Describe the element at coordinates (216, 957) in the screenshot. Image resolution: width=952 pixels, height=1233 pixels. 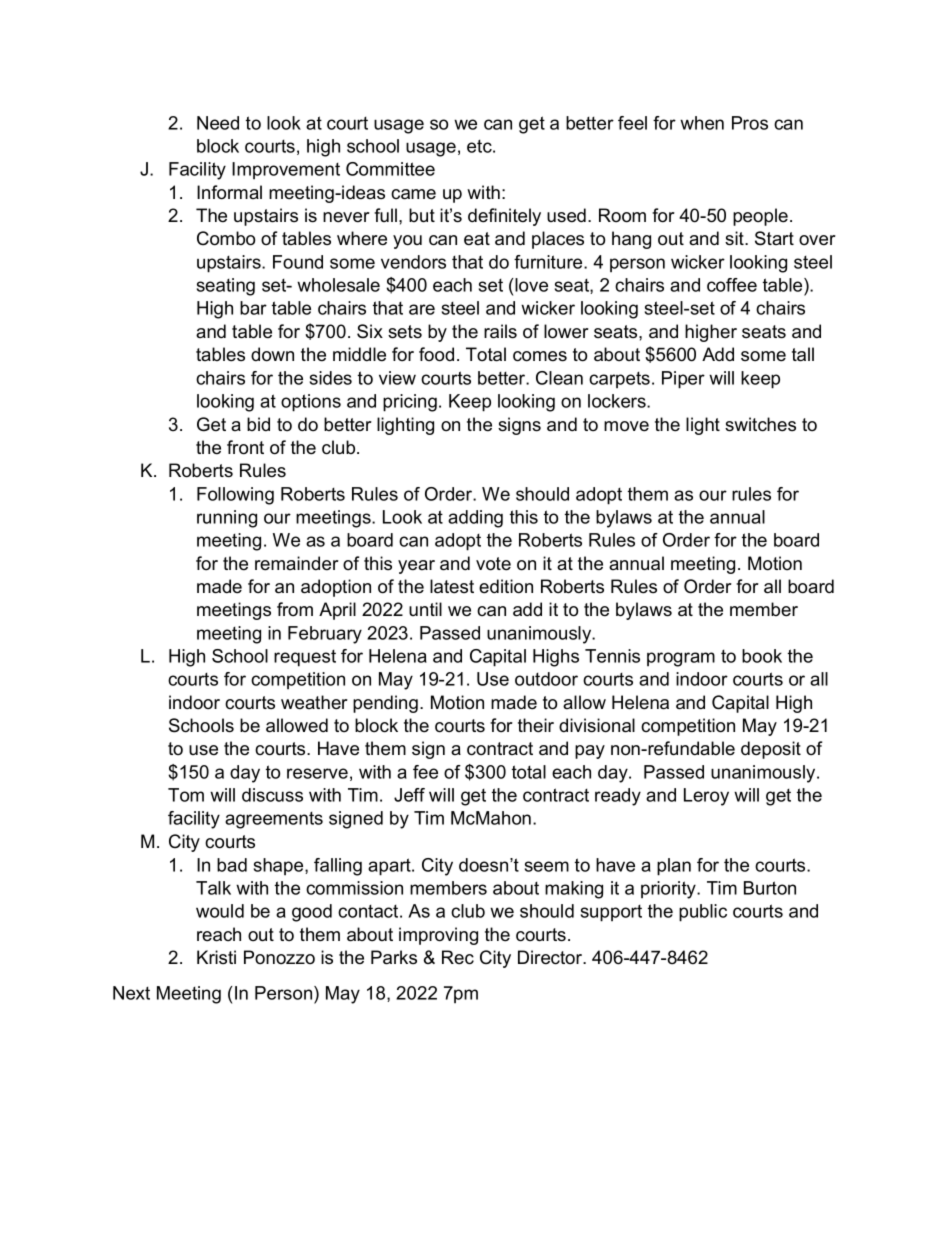
I see `Kristi` at that location.
